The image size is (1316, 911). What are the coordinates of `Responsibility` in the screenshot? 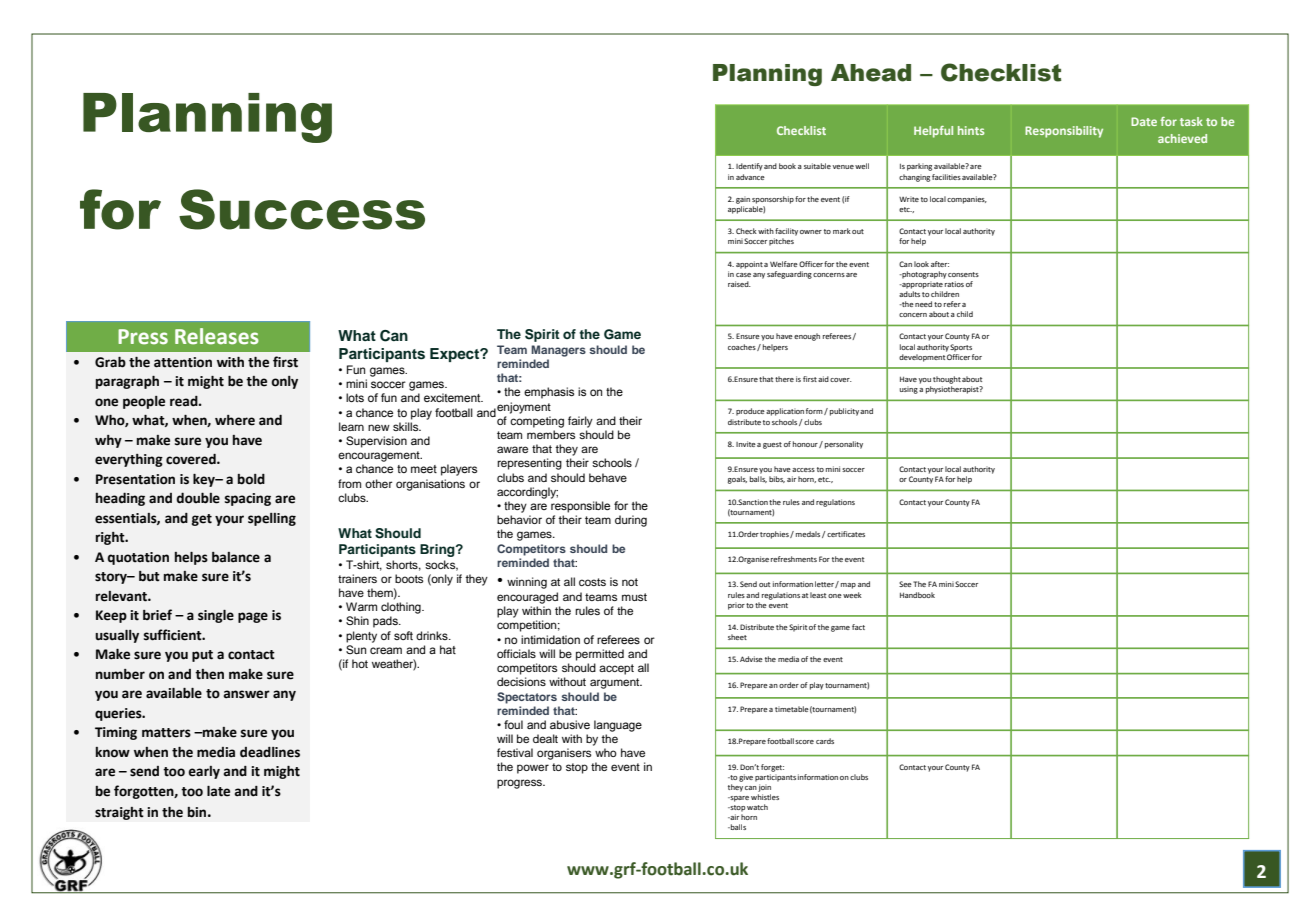 It's located at (1064, 132).
